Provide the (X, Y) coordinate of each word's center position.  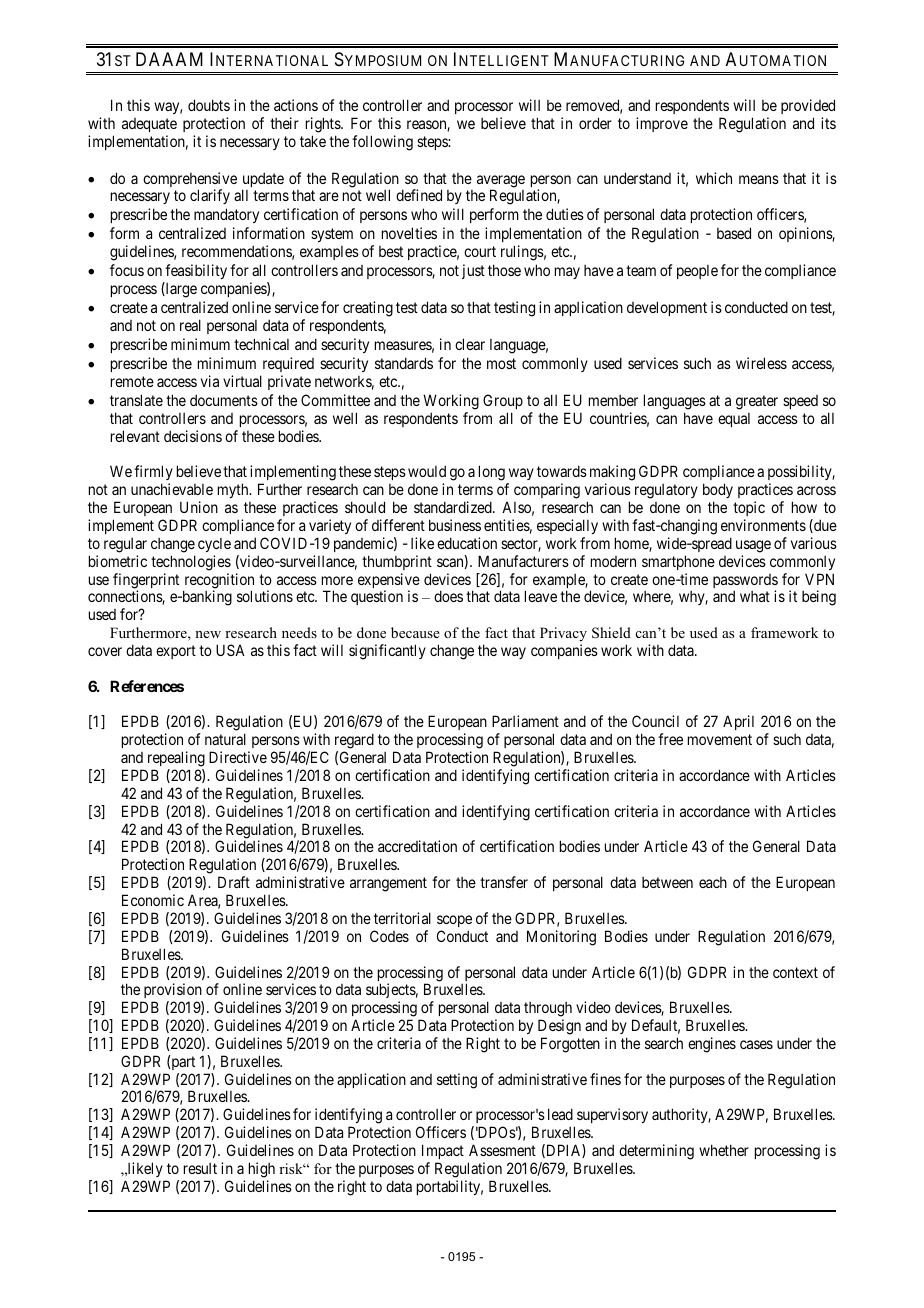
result (200, 1168)
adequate (149, 125)
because (415, 632)
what (755, 596)
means (759, 179)
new (208, 634)
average (501, 182)
